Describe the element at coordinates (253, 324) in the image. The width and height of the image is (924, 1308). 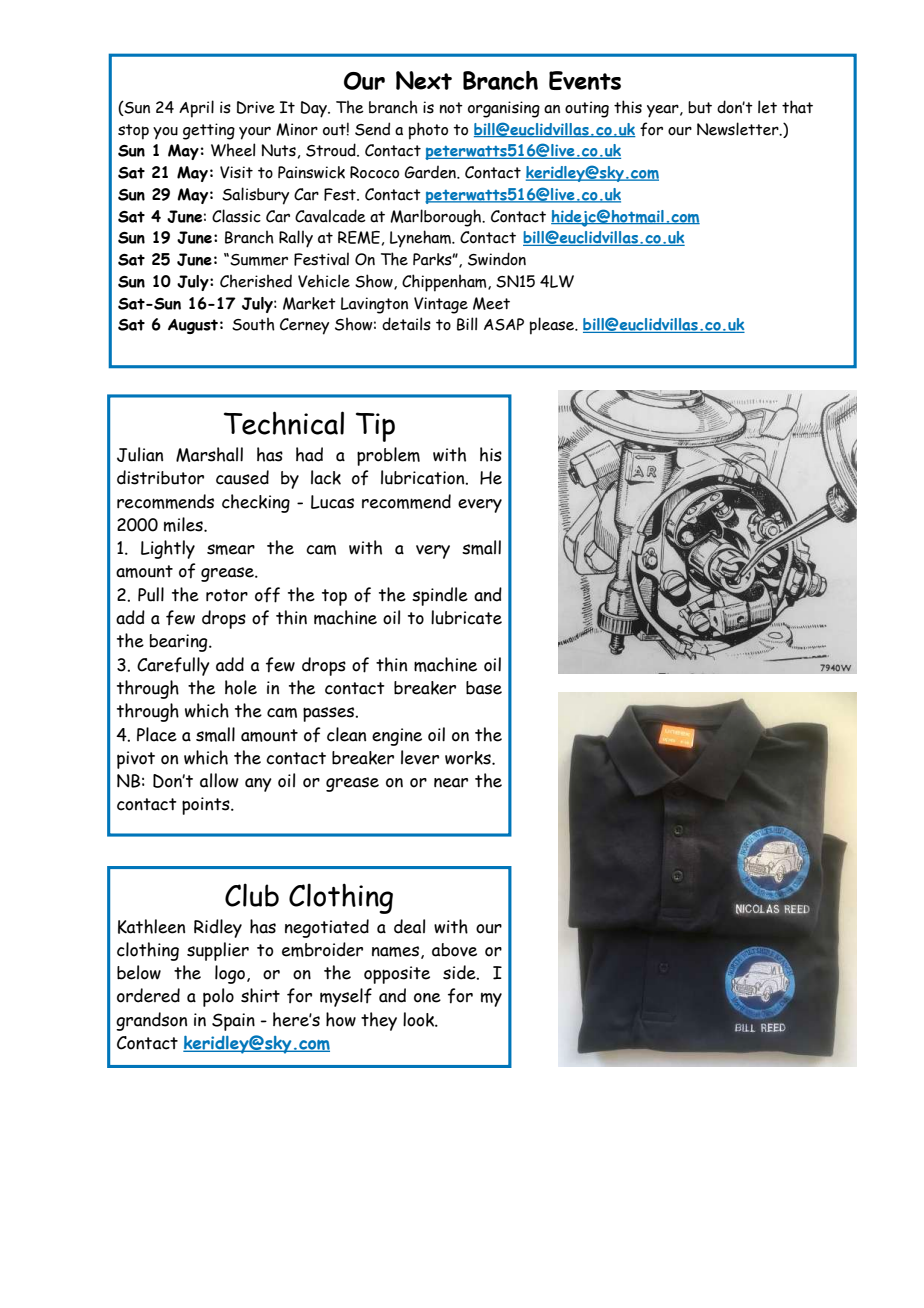
I see `South` at that location.
